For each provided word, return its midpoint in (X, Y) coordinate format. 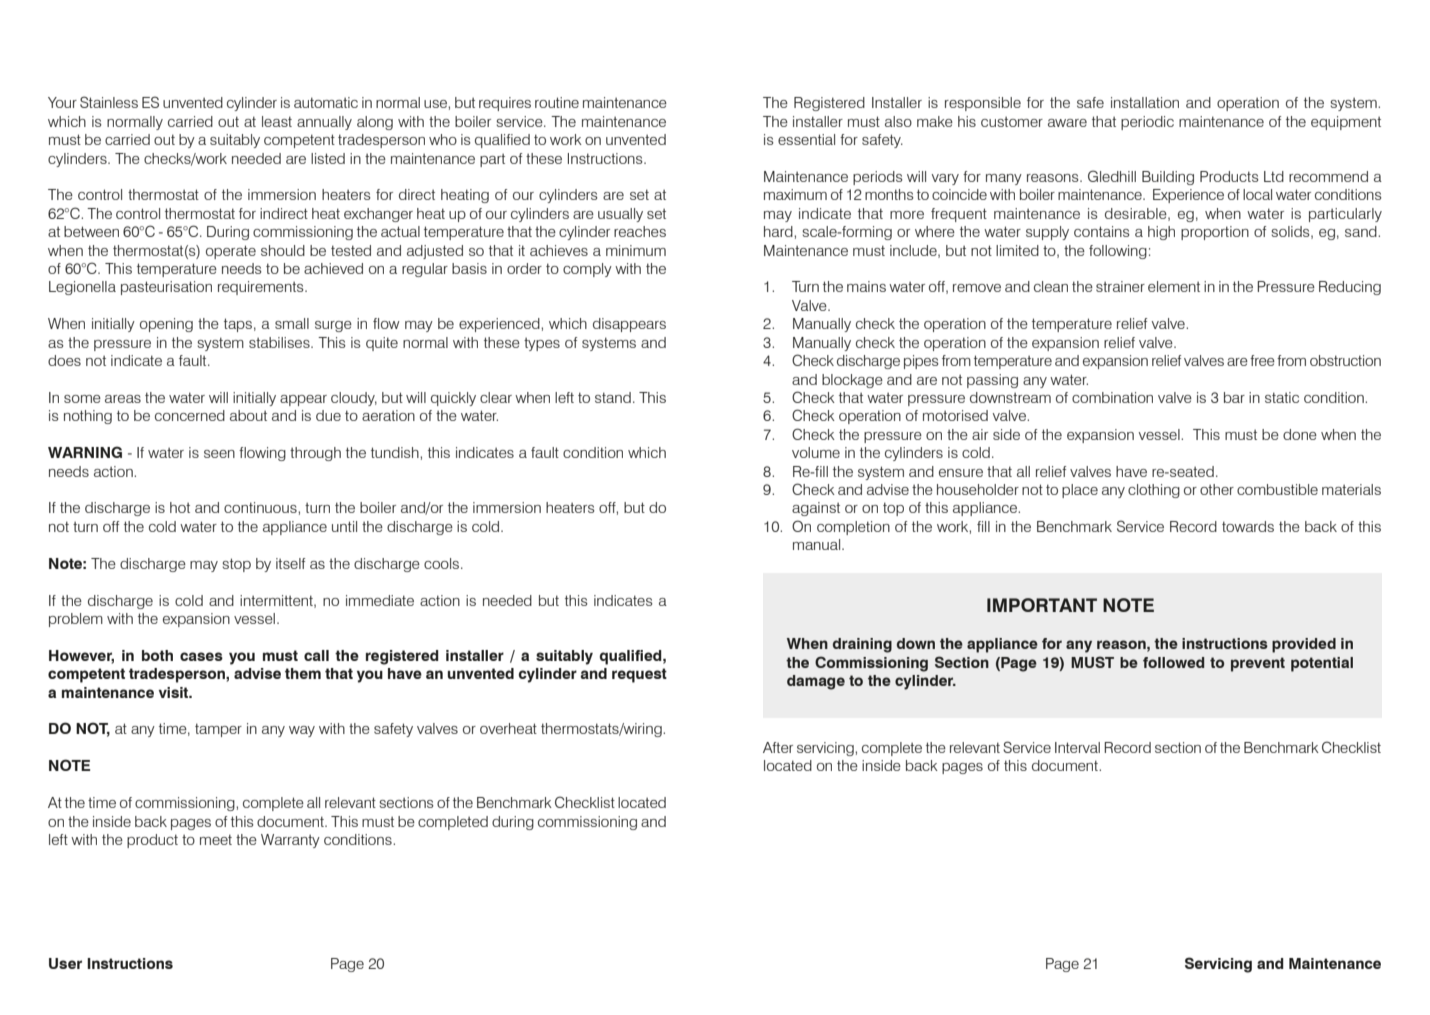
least (277, 121)
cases (201, 656)
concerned (190, 415)
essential (806, 139)
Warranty (290, 841)
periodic (1147, 123)
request (639, 675)
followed (1173, 662)
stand (613, 397)
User (65, 963)
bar (1234, 397)
